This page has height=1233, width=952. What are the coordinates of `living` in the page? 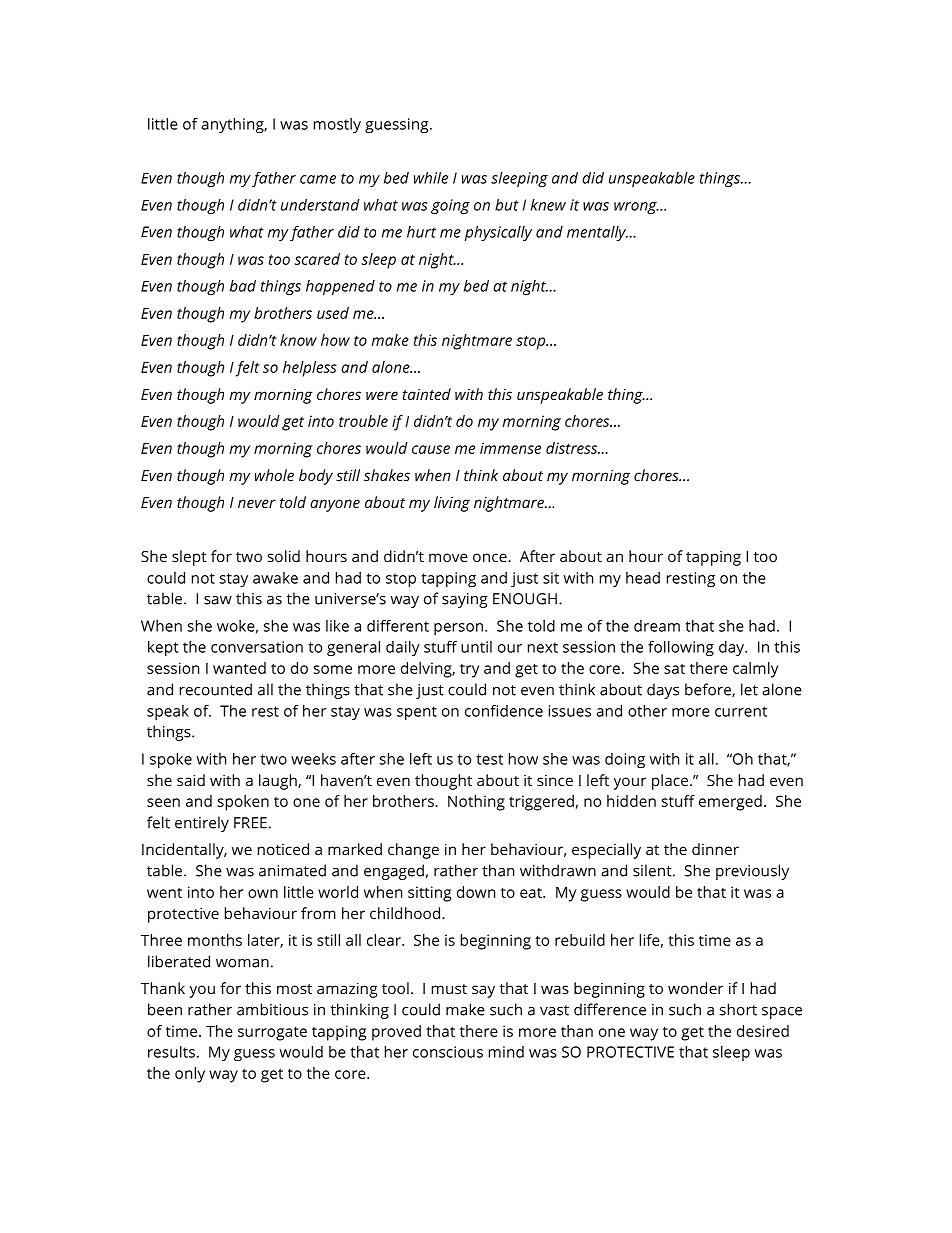 It's located at (452, 504).
